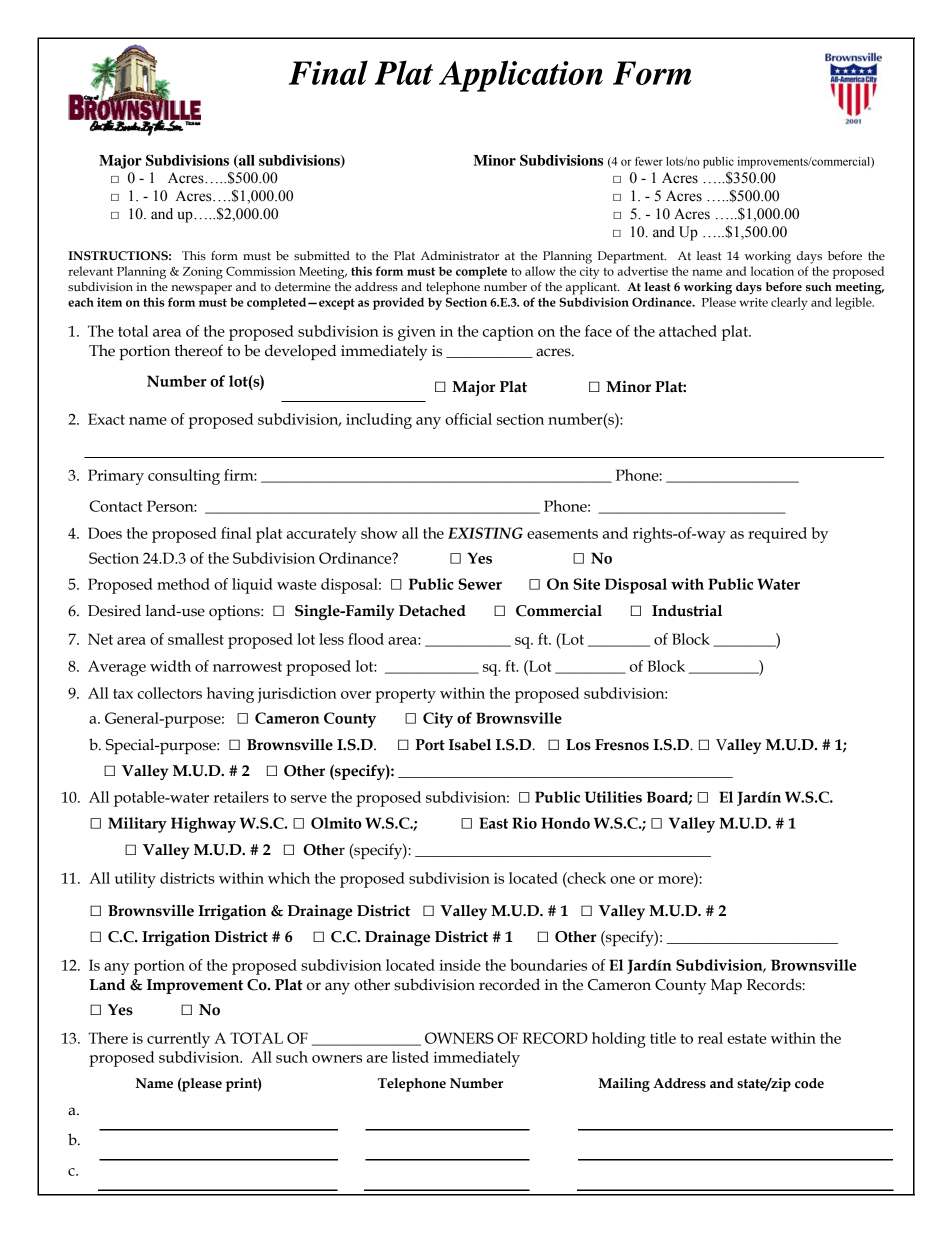  I want to click on newspaper, so click(201, 290).
